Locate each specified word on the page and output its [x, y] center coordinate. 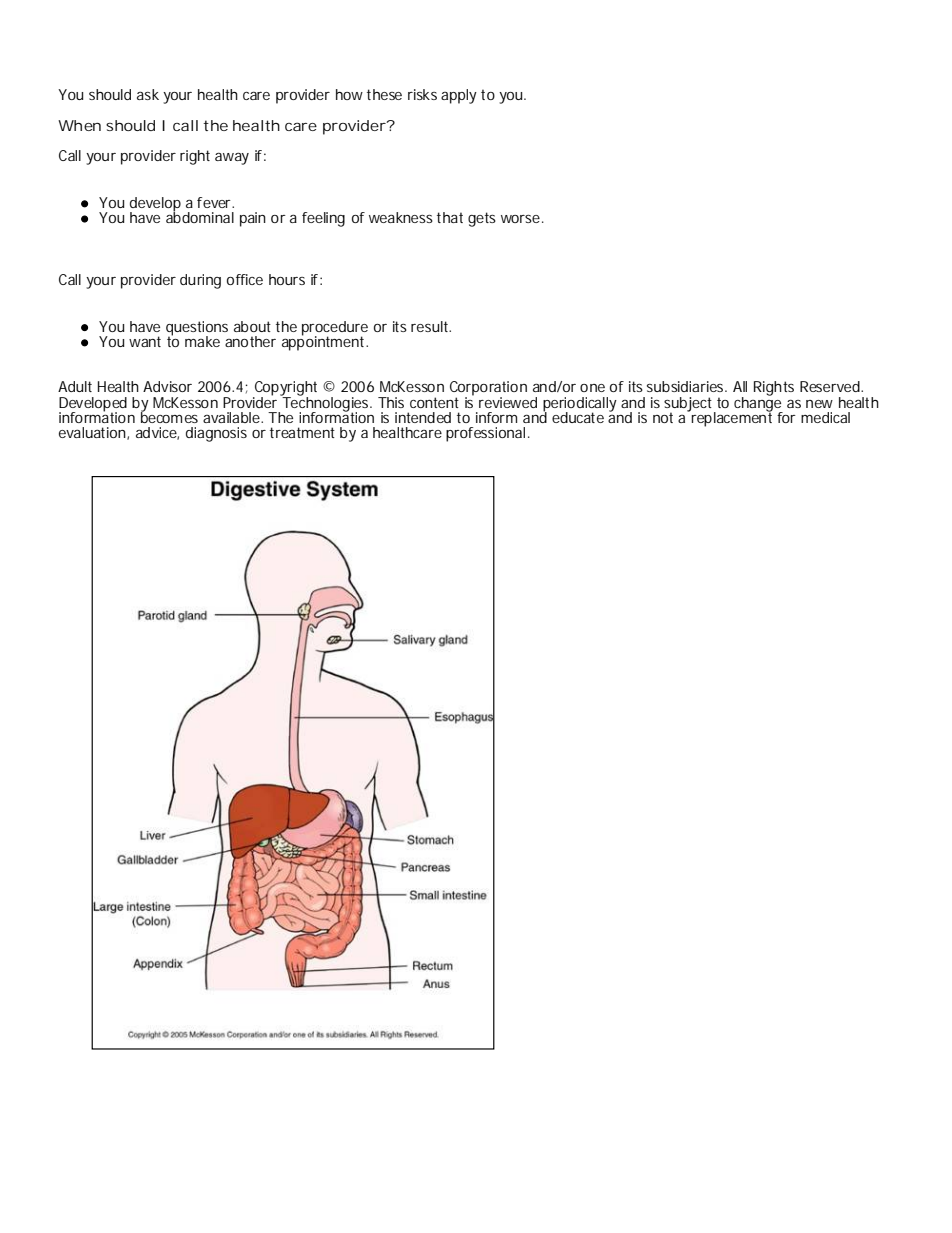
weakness [401, 217]
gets [482, 219]
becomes [169, 416]
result [430, 326]
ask [148, 94]
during [200, 281]
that [450, 217]
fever [214, 202]
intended [423, 417]
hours [287, 279]
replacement [731, 418]
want [145, 341]
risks [422, 94]
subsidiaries [685, 386]
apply [459, 96]
